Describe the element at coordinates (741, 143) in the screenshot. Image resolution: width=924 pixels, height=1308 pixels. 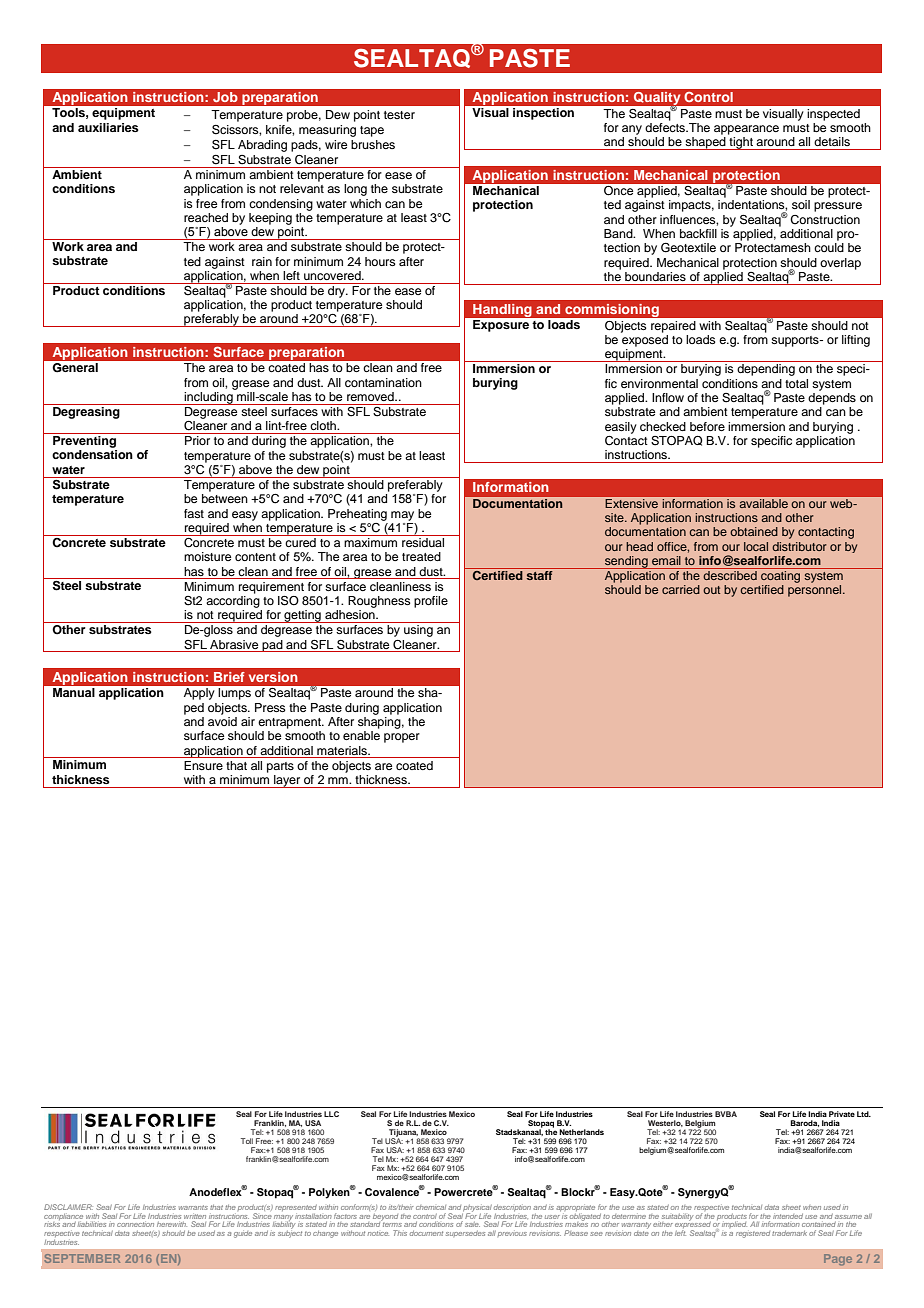
I see `tight` at that location.
